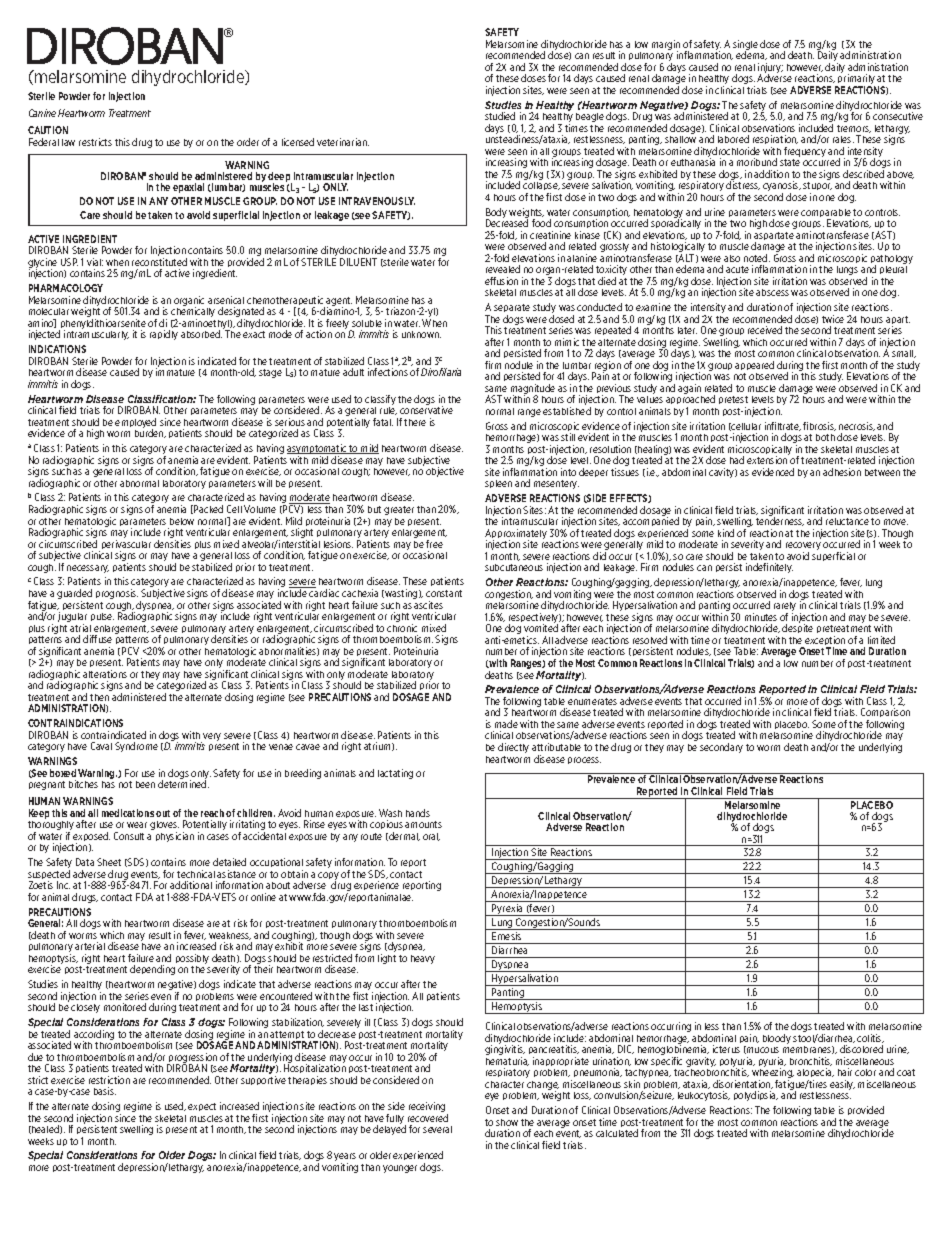 The image size is (952, 1233). Describe the element at coordinates (770, 69) in the screenshot. I see `injury` at that location.
